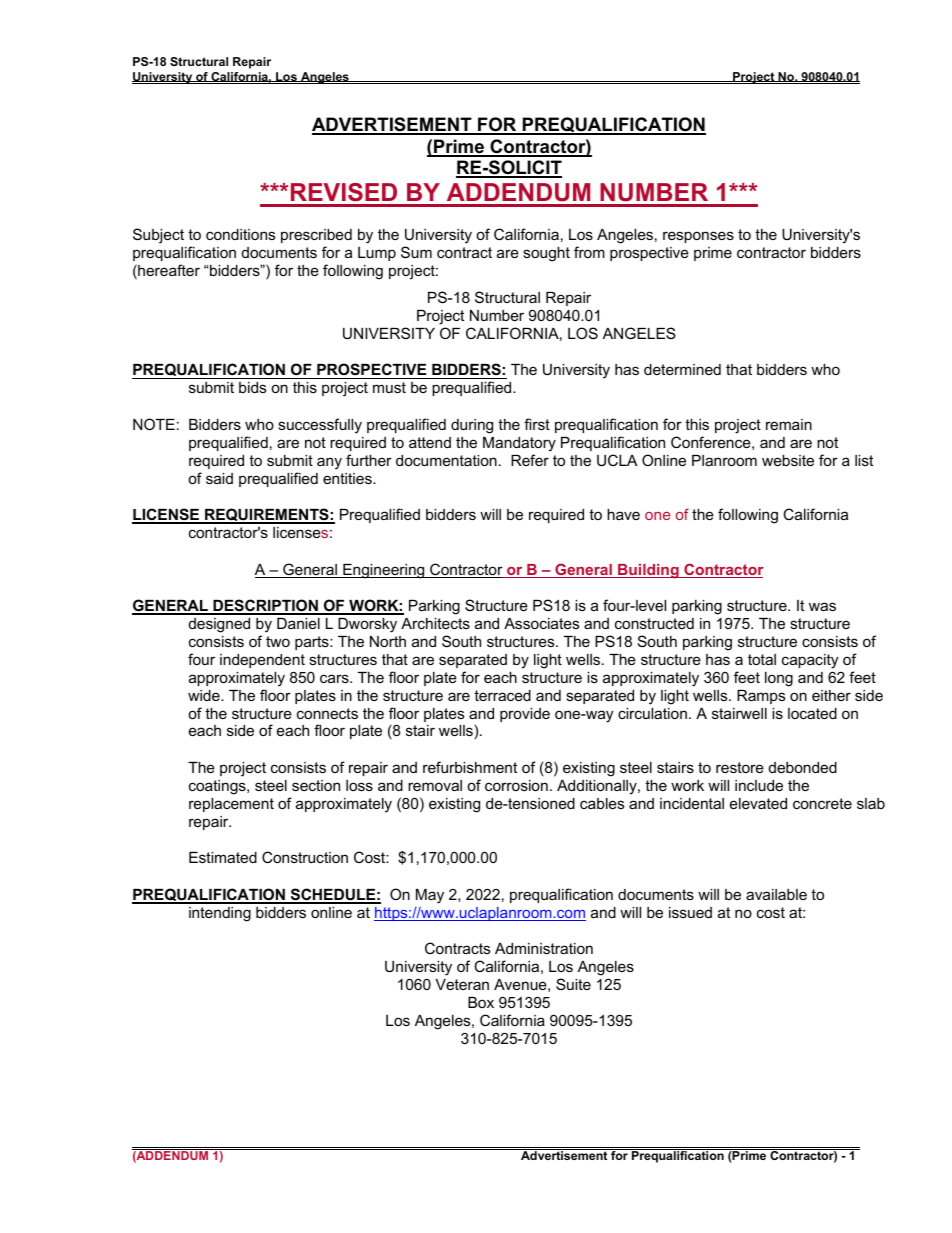 The image size is (952, 1233). I want to click on Veteran, so click(462, 984).
